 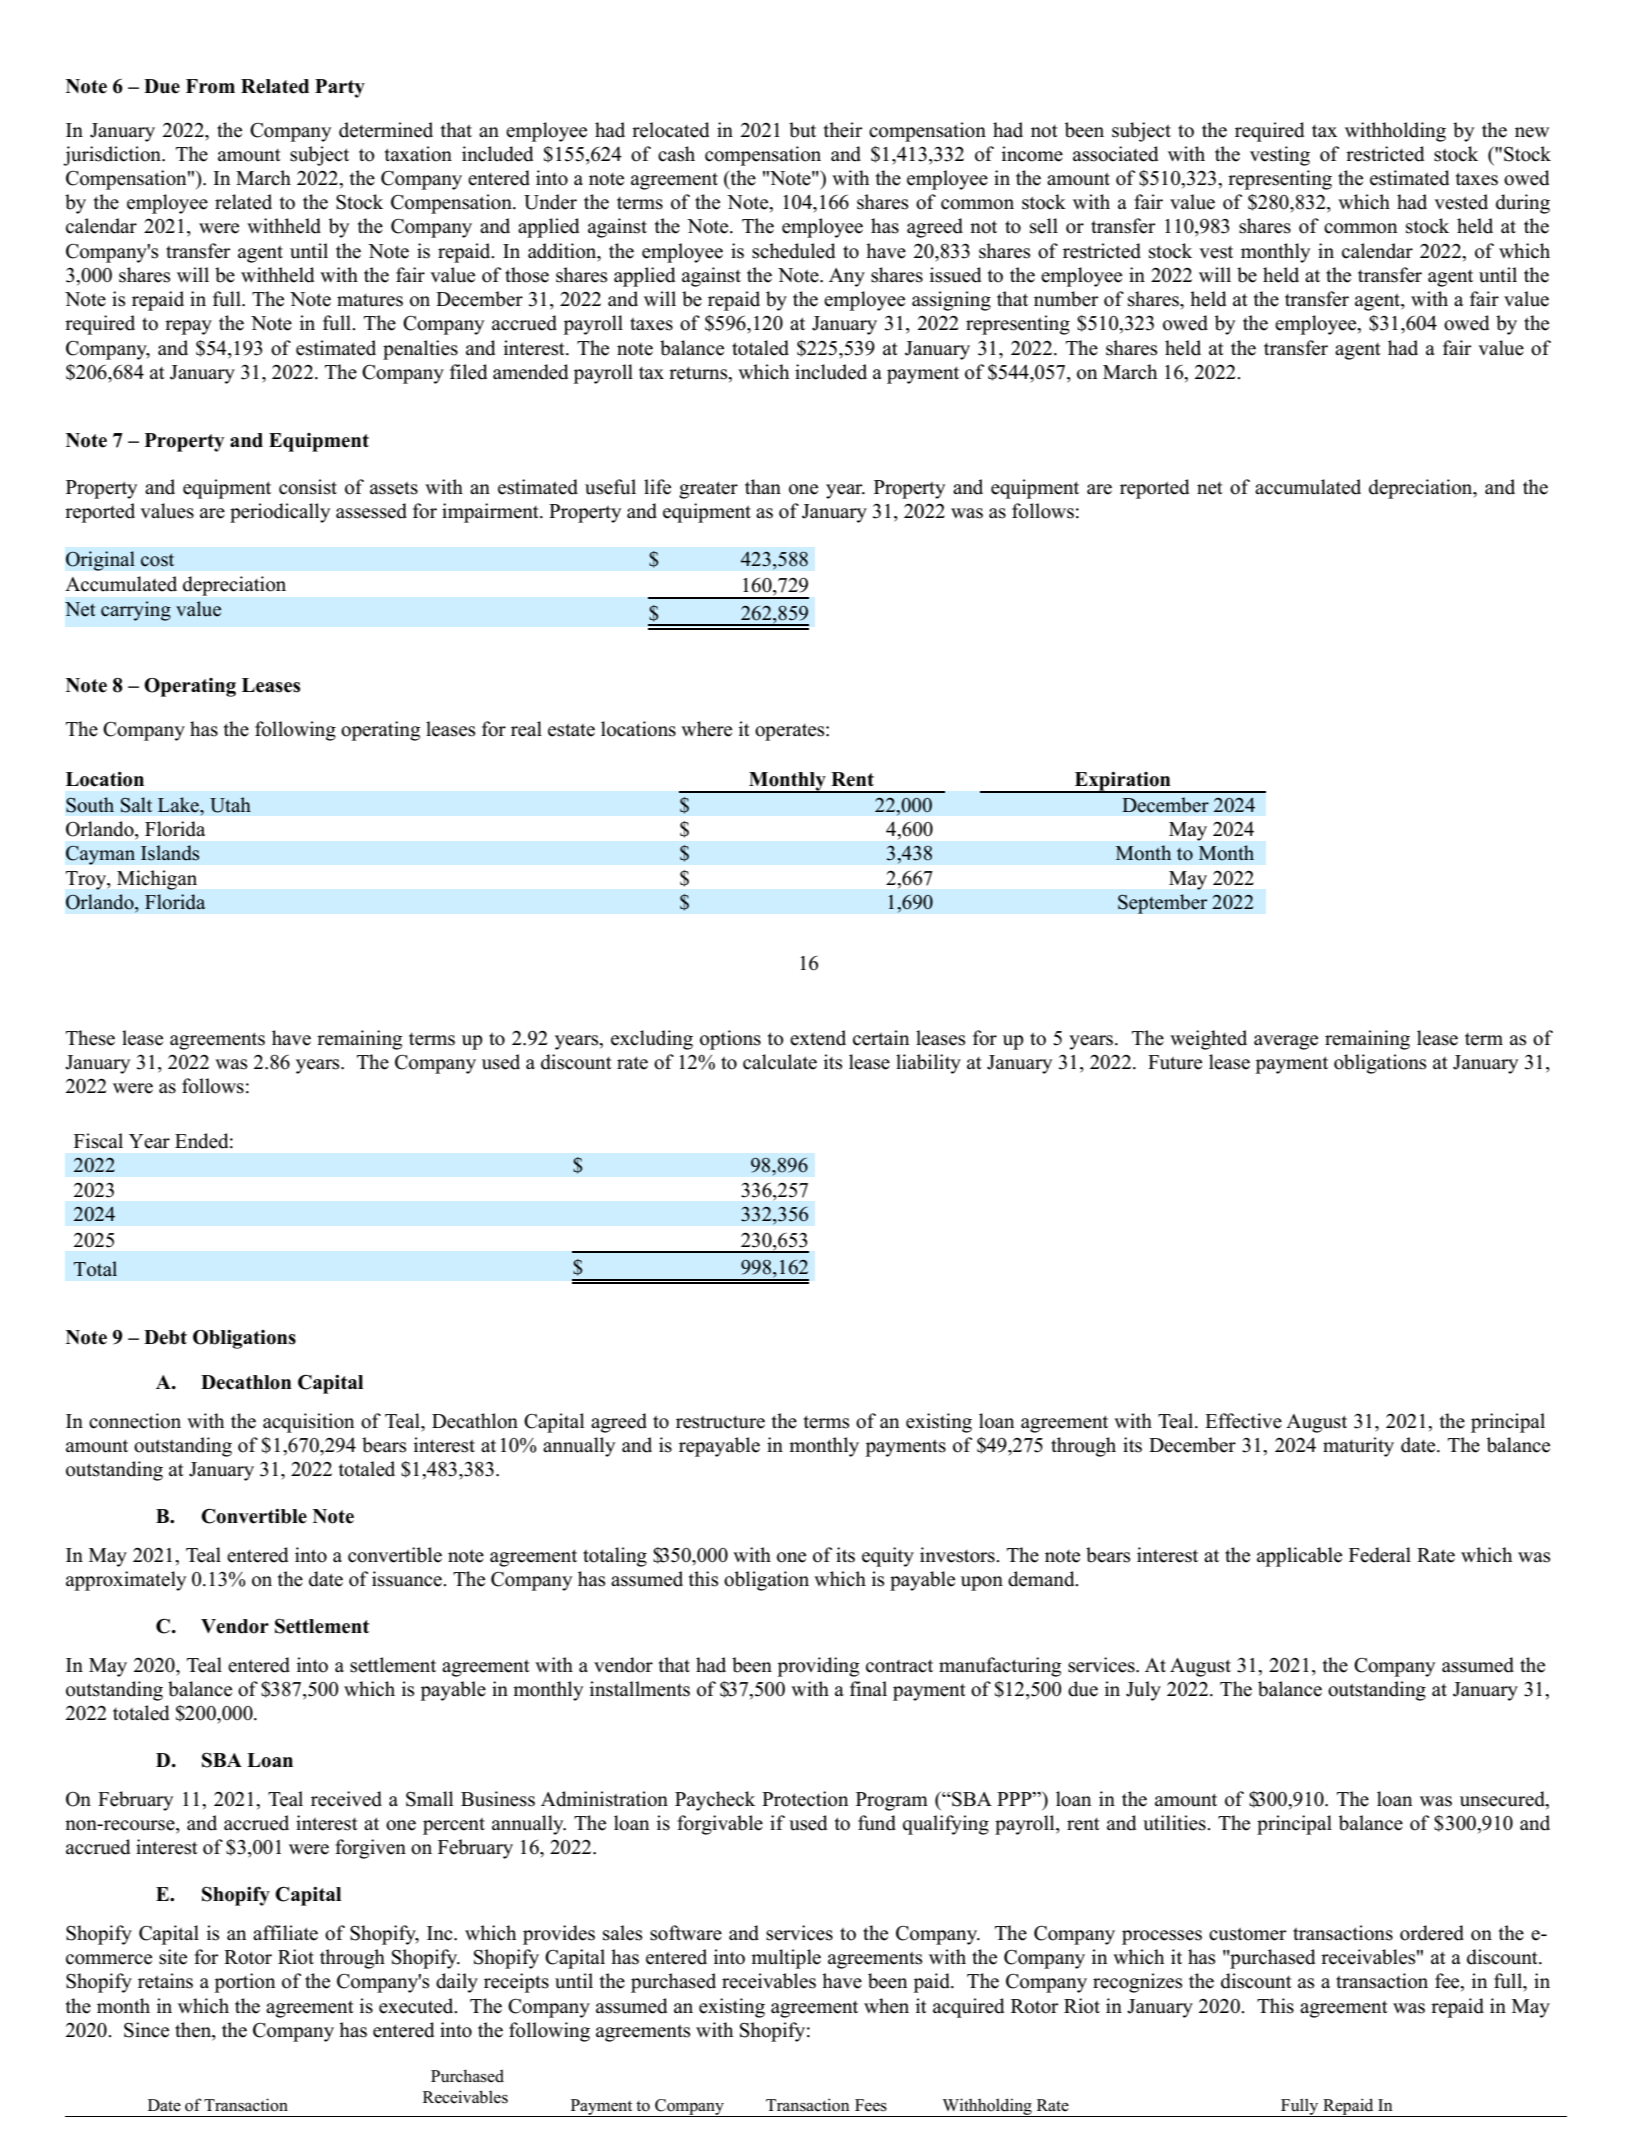 What do you see at coordinates (706, 729) in the image?
I see `where` at bounding box center [706, 729].
